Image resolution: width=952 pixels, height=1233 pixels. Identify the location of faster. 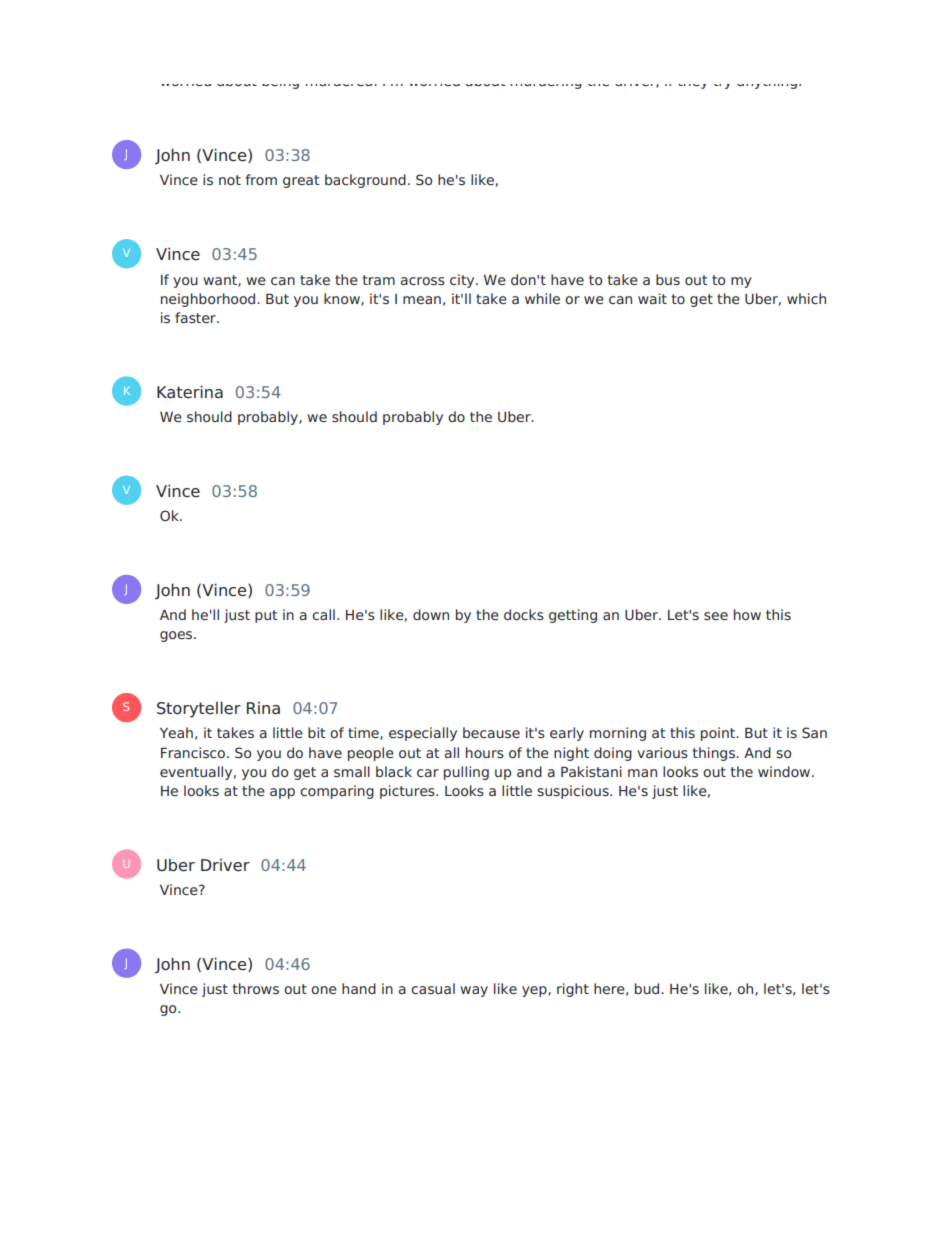
(196, 317).
